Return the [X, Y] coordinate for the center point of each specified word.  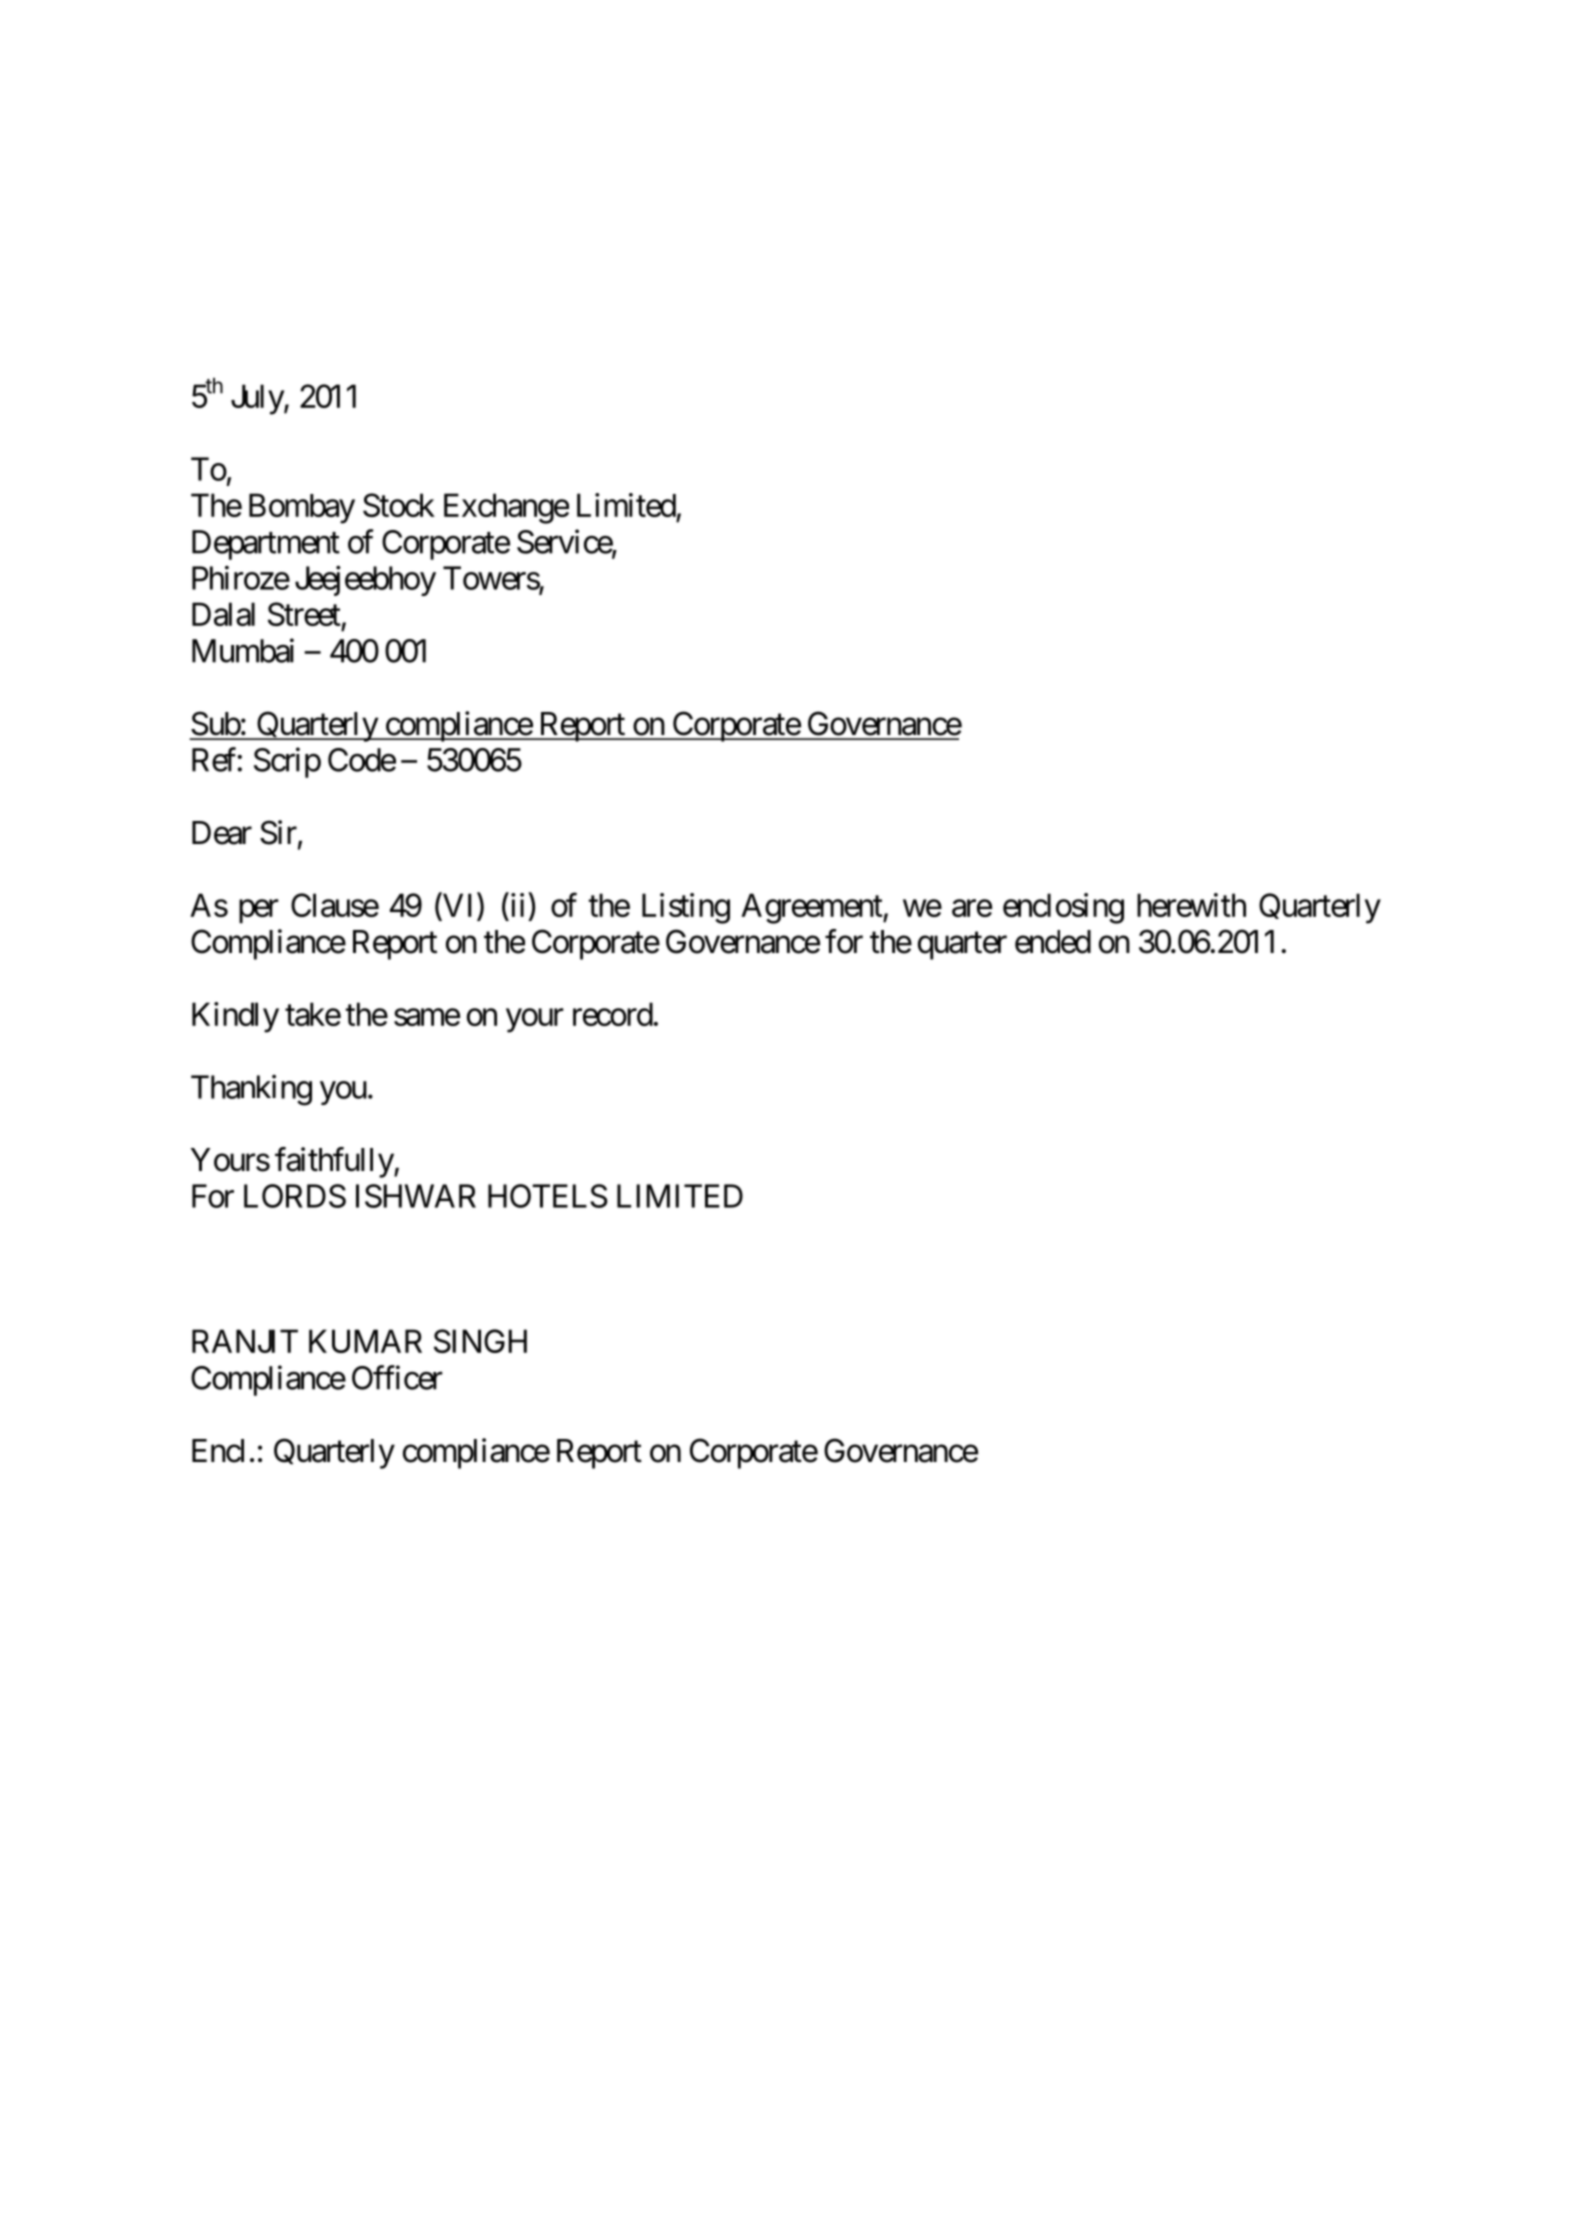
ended [1053, 942]
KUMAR [365, 1341]
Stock [399, 505]
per [259, 912]
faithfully [335, 1162]
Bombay [302, 508]
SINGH [480, 1341]
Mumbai [243, 650]
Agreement [812, 908]
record [613, 1014]
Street [304, 614]
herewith [1191, 905]
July [258, 399]
